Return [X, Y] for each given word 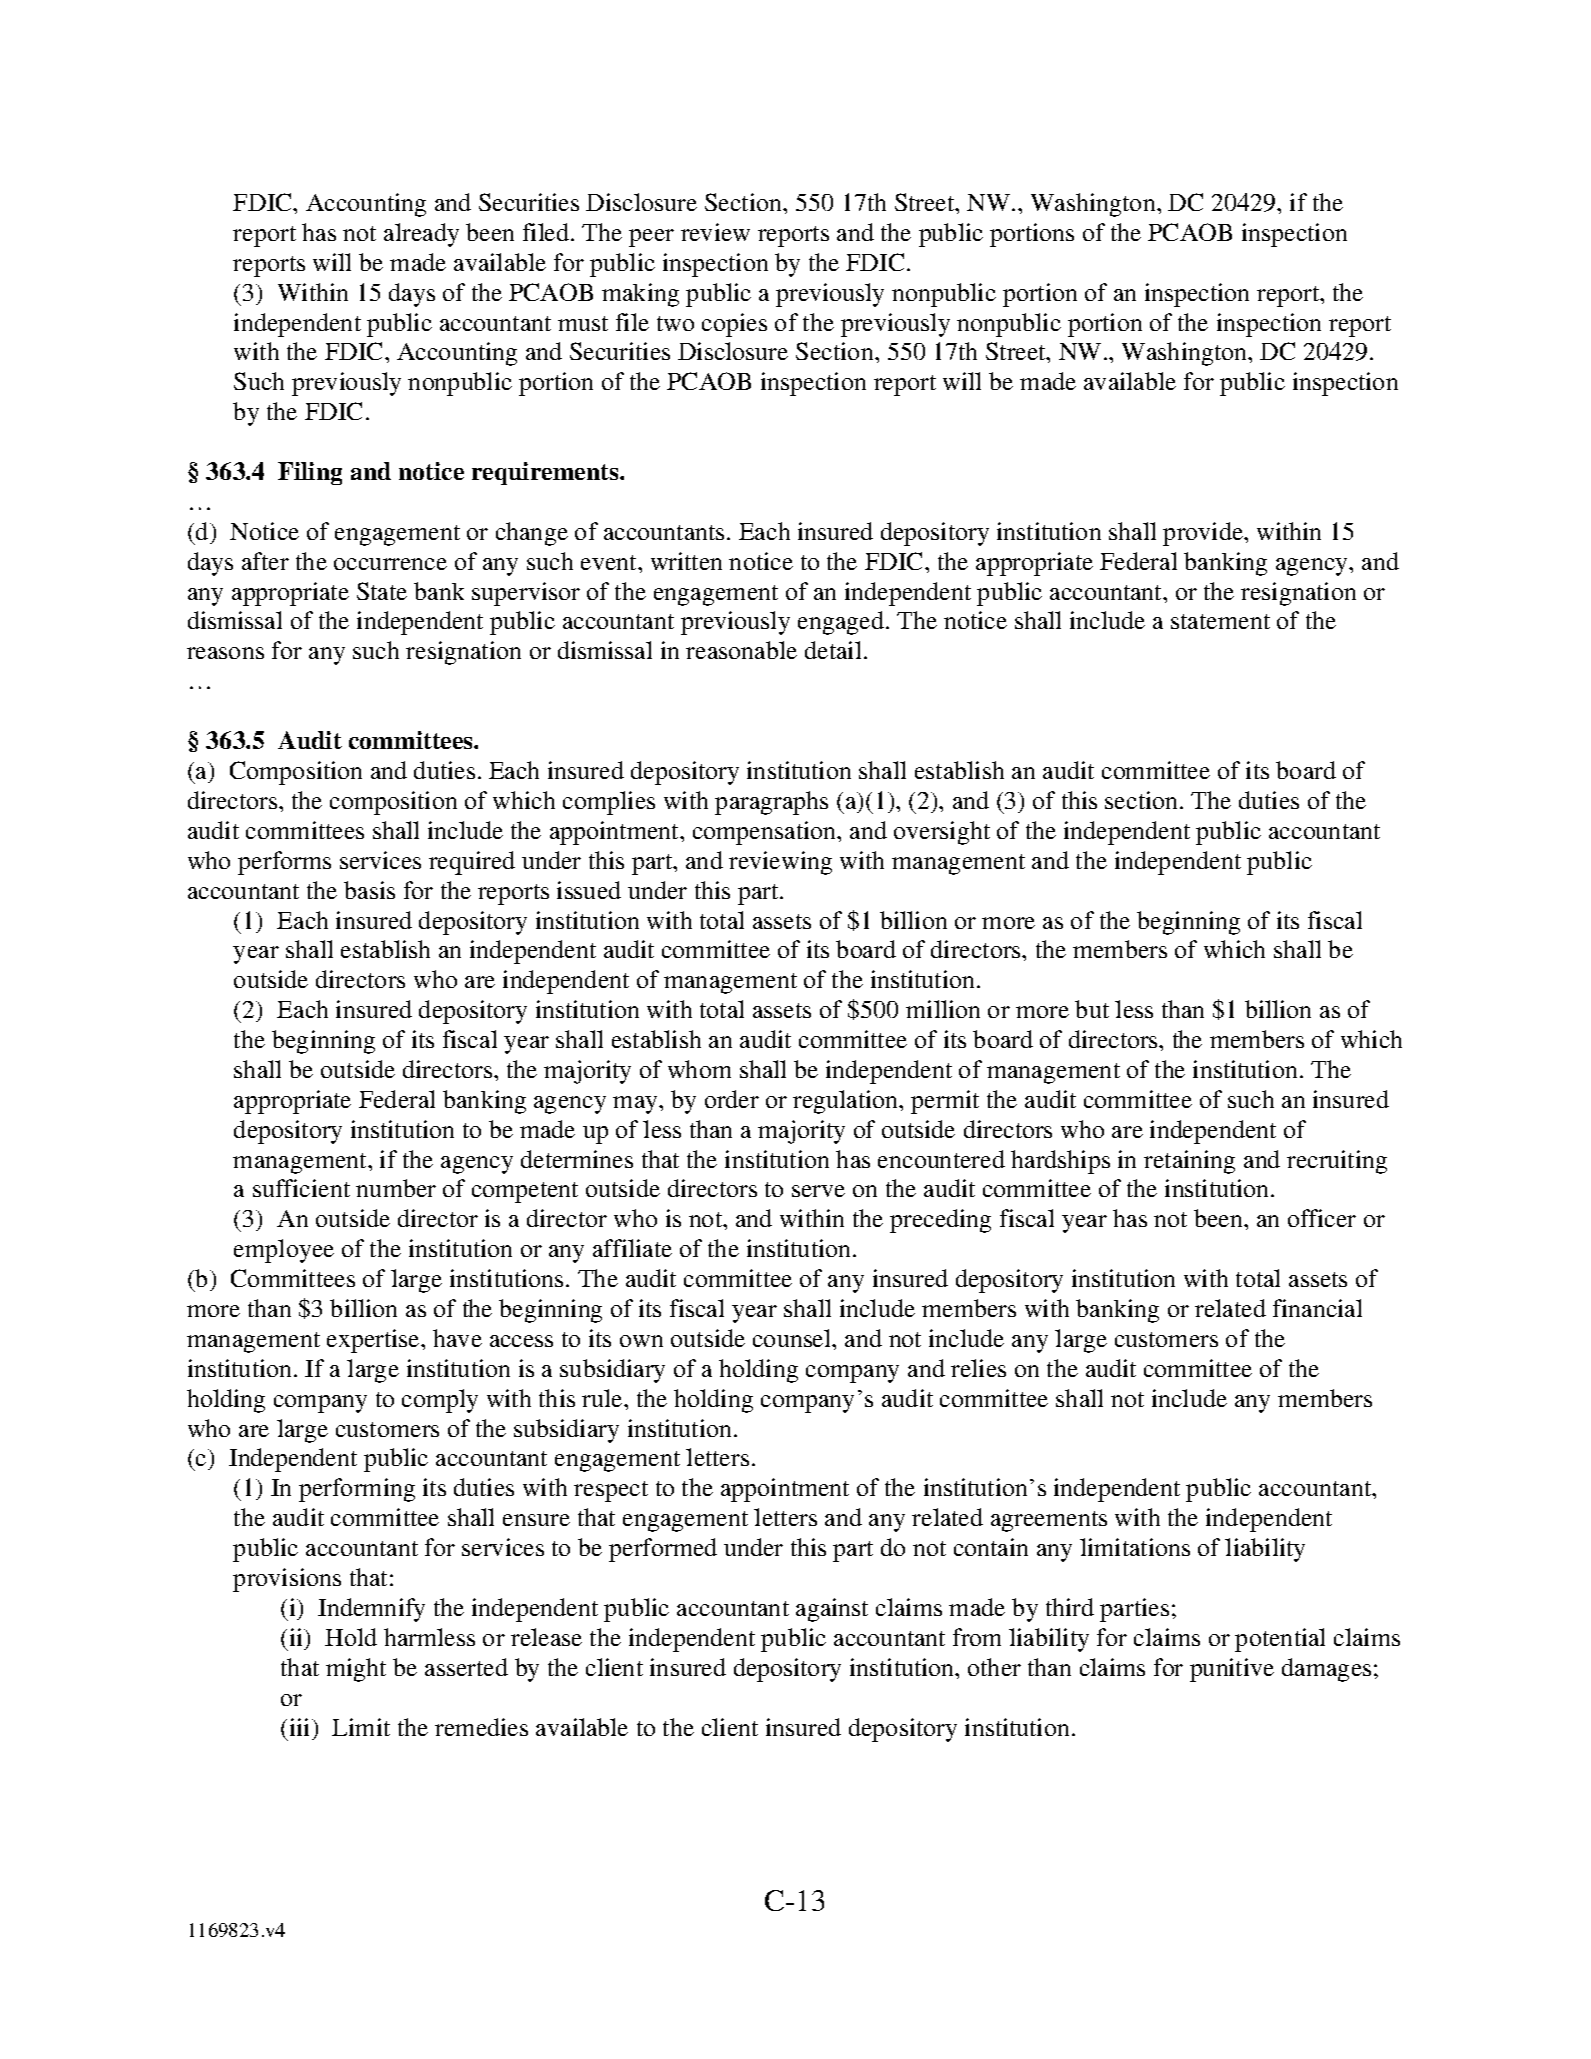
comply [440, 1401]
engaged [841, 623]
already [421, 235]
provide [1204, 534]
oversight [942, 833]
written [686, 561]
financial [1317, 1308]
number [396, 1188]
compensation [765, 833]
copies [734, 325]
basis [369, 890]
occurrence [390, 564]
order [732, 1099]
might [356, 1670]
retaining [1189, 1162]
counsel [793, 1338]
